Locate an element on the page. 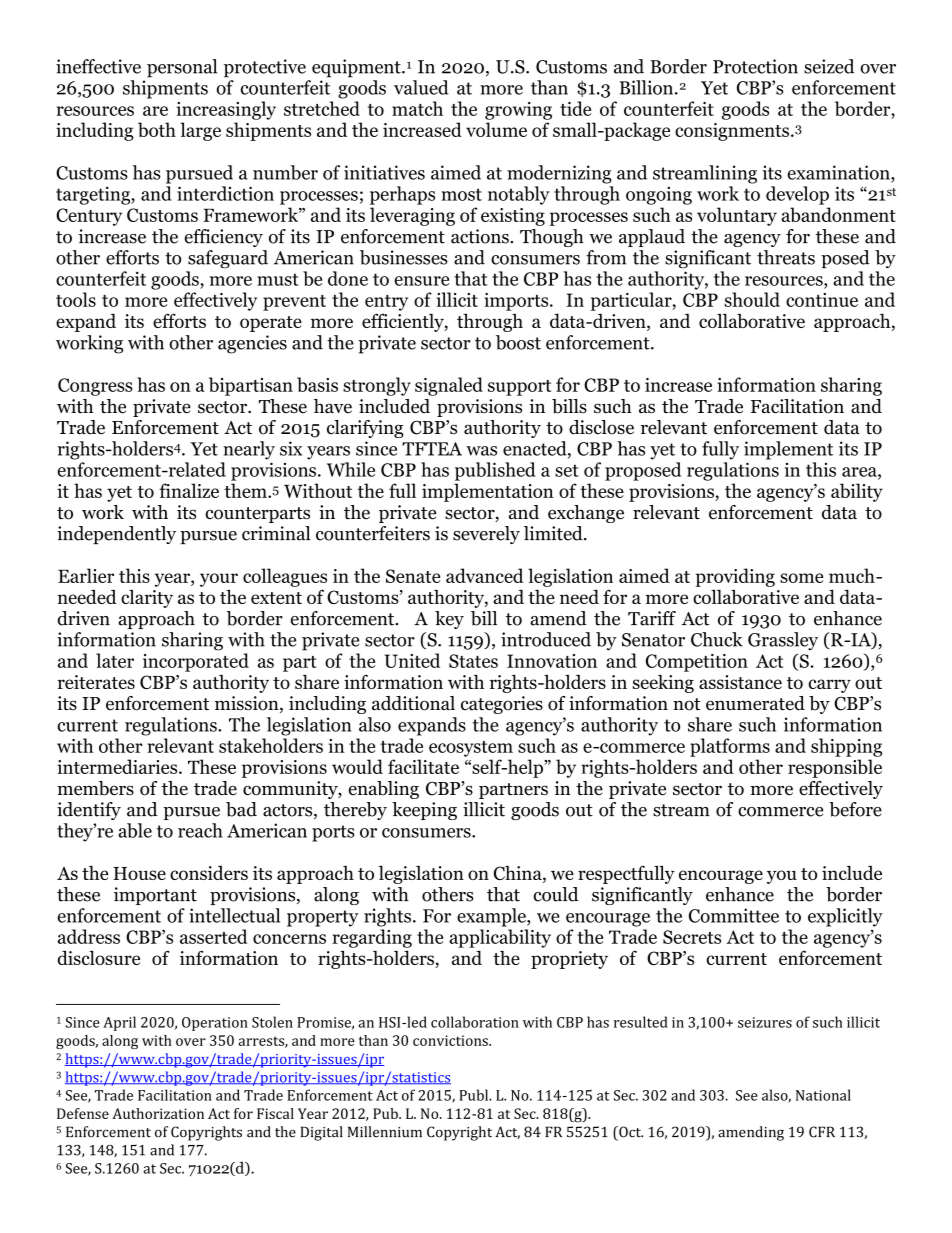 This document has height=1233, width=952. convictions is located at coordinates (451, 1040).
